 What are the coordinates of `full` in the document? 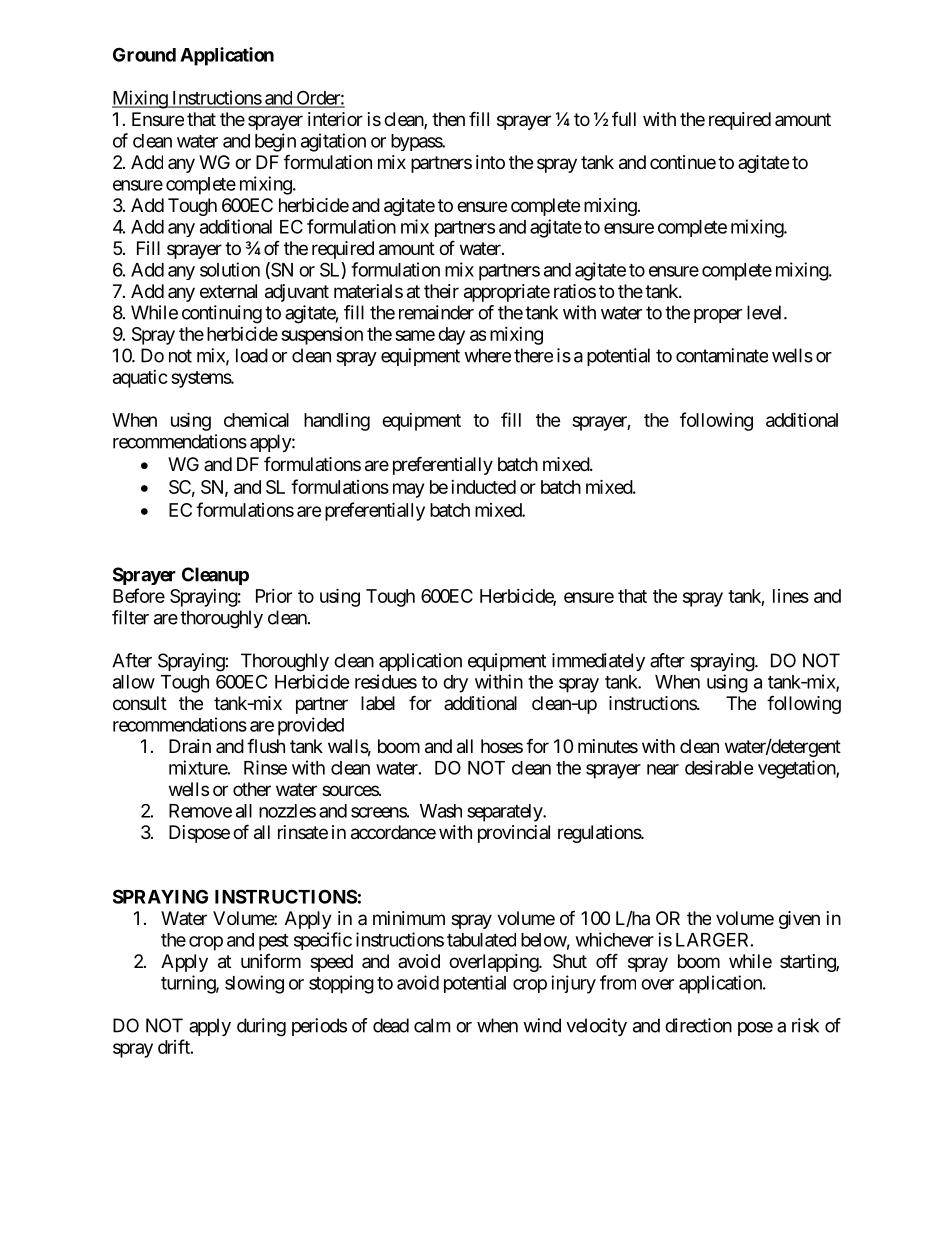 It's located at (624, 119).
